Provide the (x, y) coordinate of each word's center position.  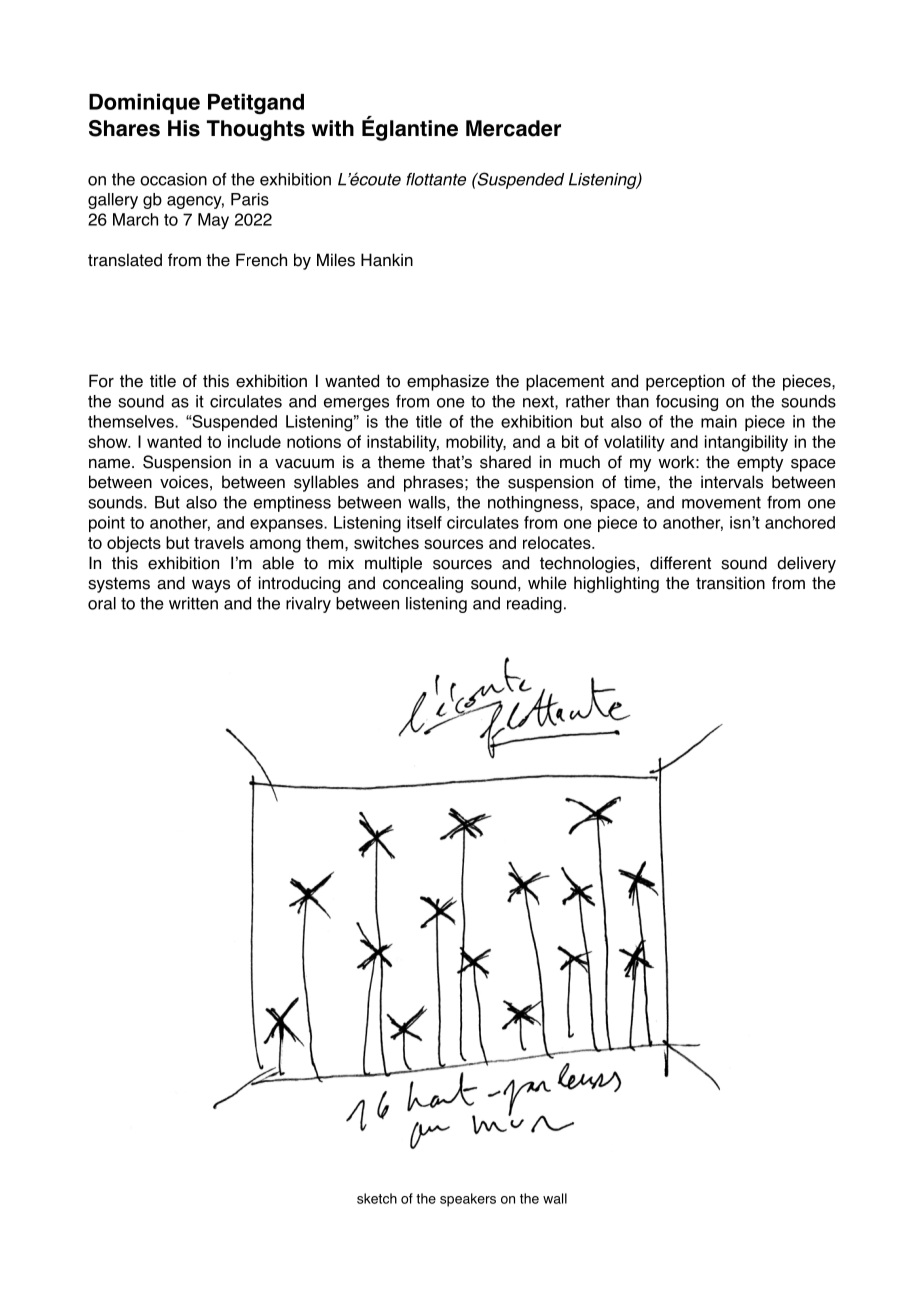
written (193, 603)
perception (685, 382)
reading (534, 605)
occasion (173, 179)
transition (730, 583)
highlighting (616, 584)
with (333, 128)
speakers (468, 1200)
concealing (423, 584)
